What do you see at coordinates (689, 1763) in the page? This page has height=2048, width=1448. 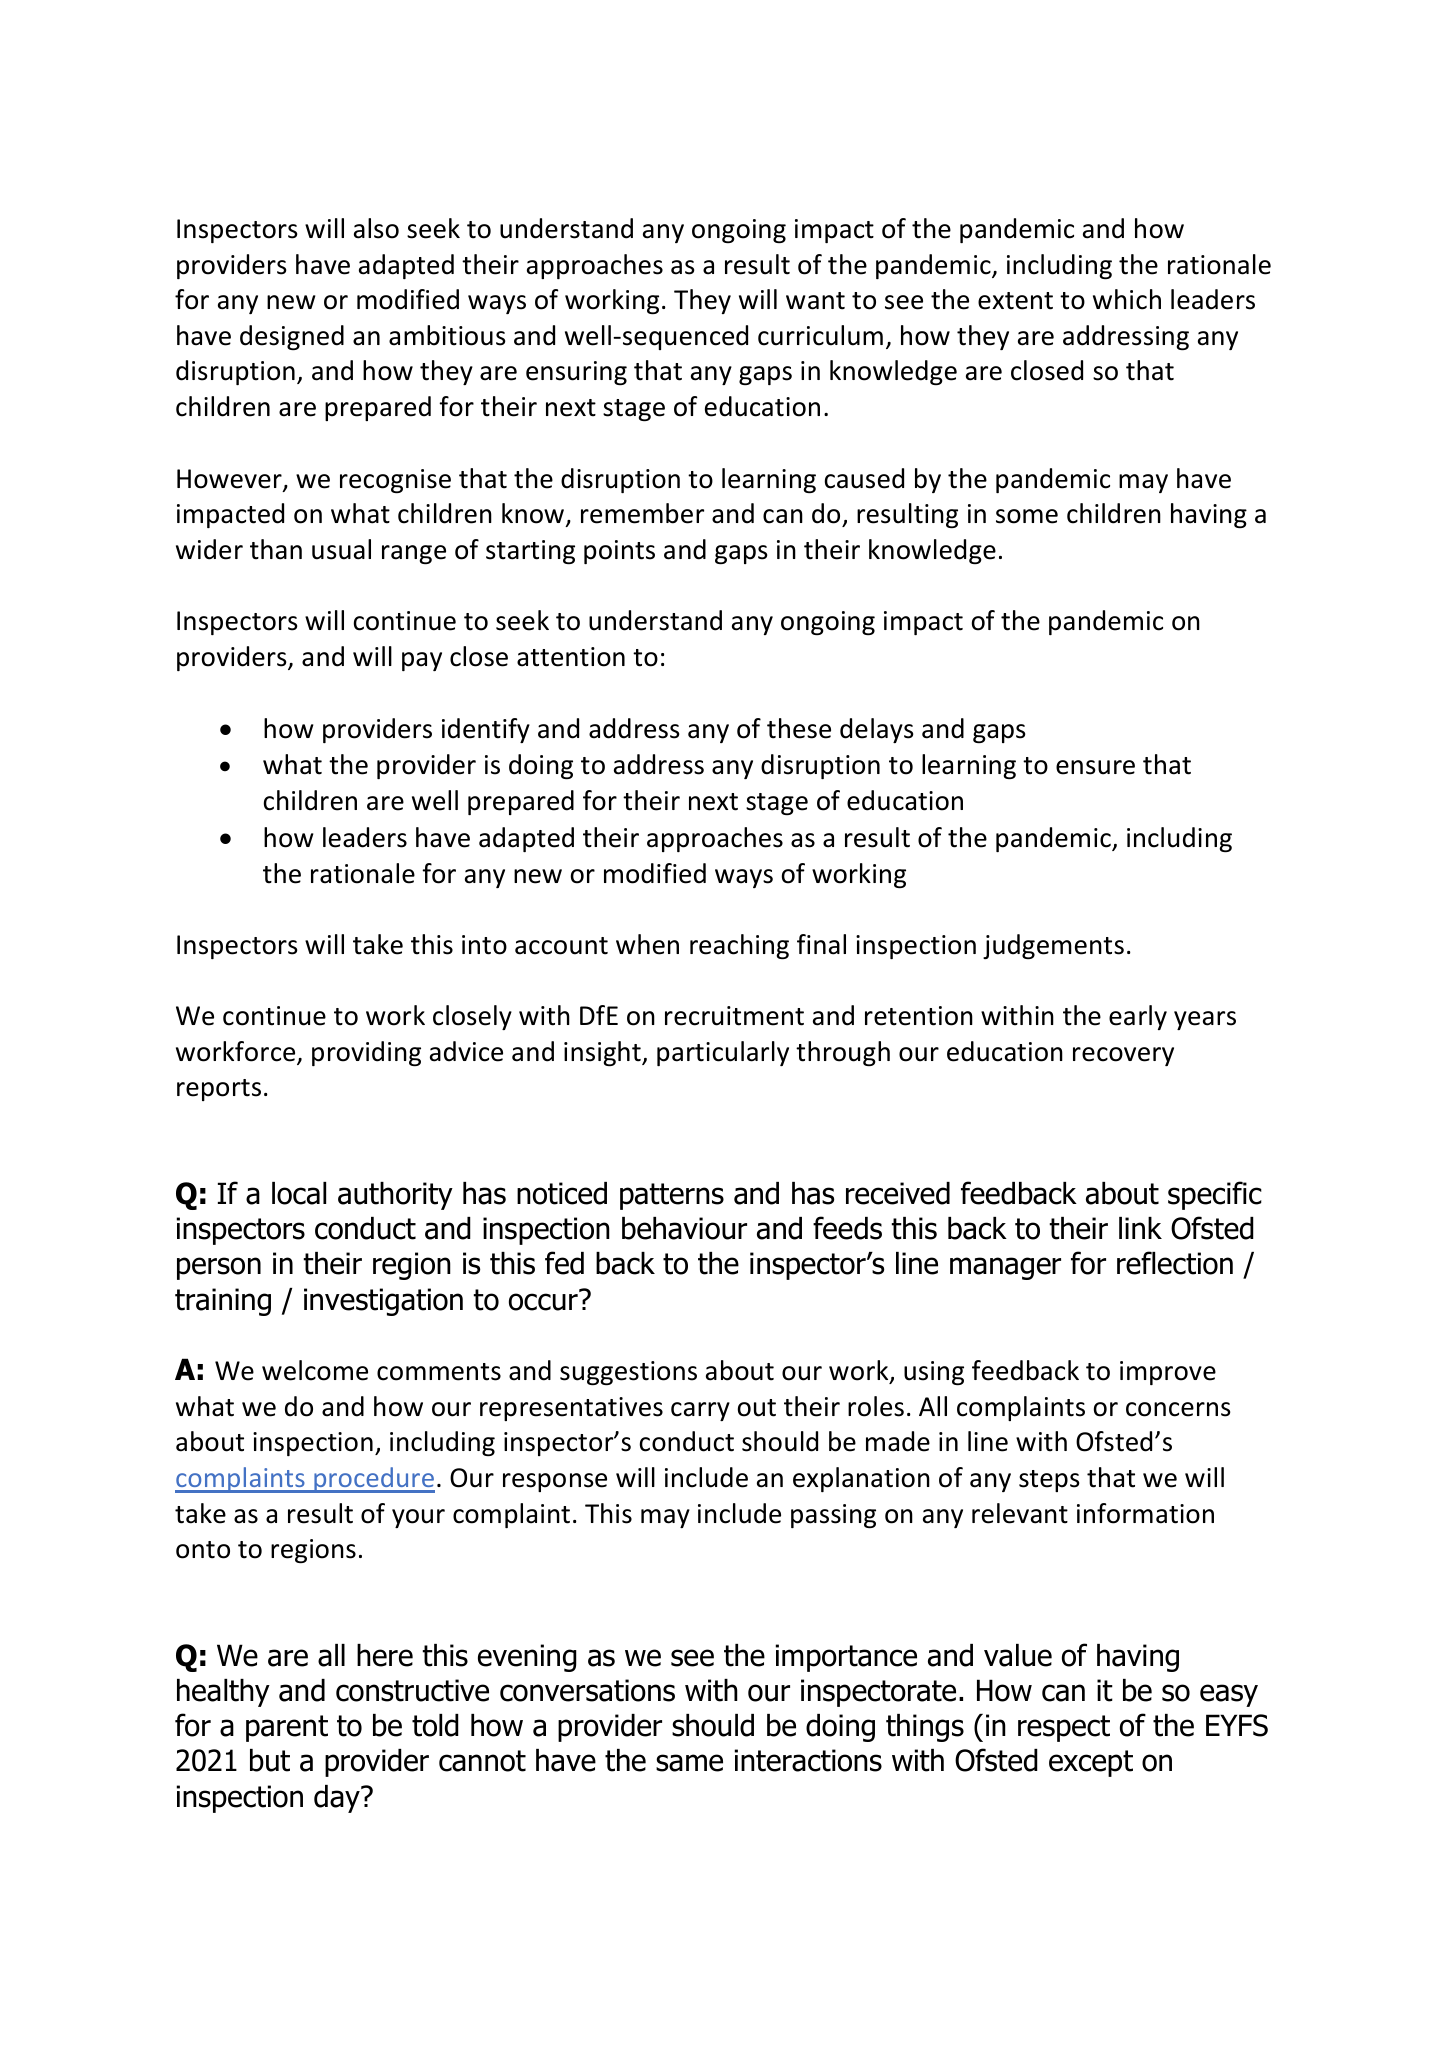 I see `same` at bounding box center [689, 1763].
